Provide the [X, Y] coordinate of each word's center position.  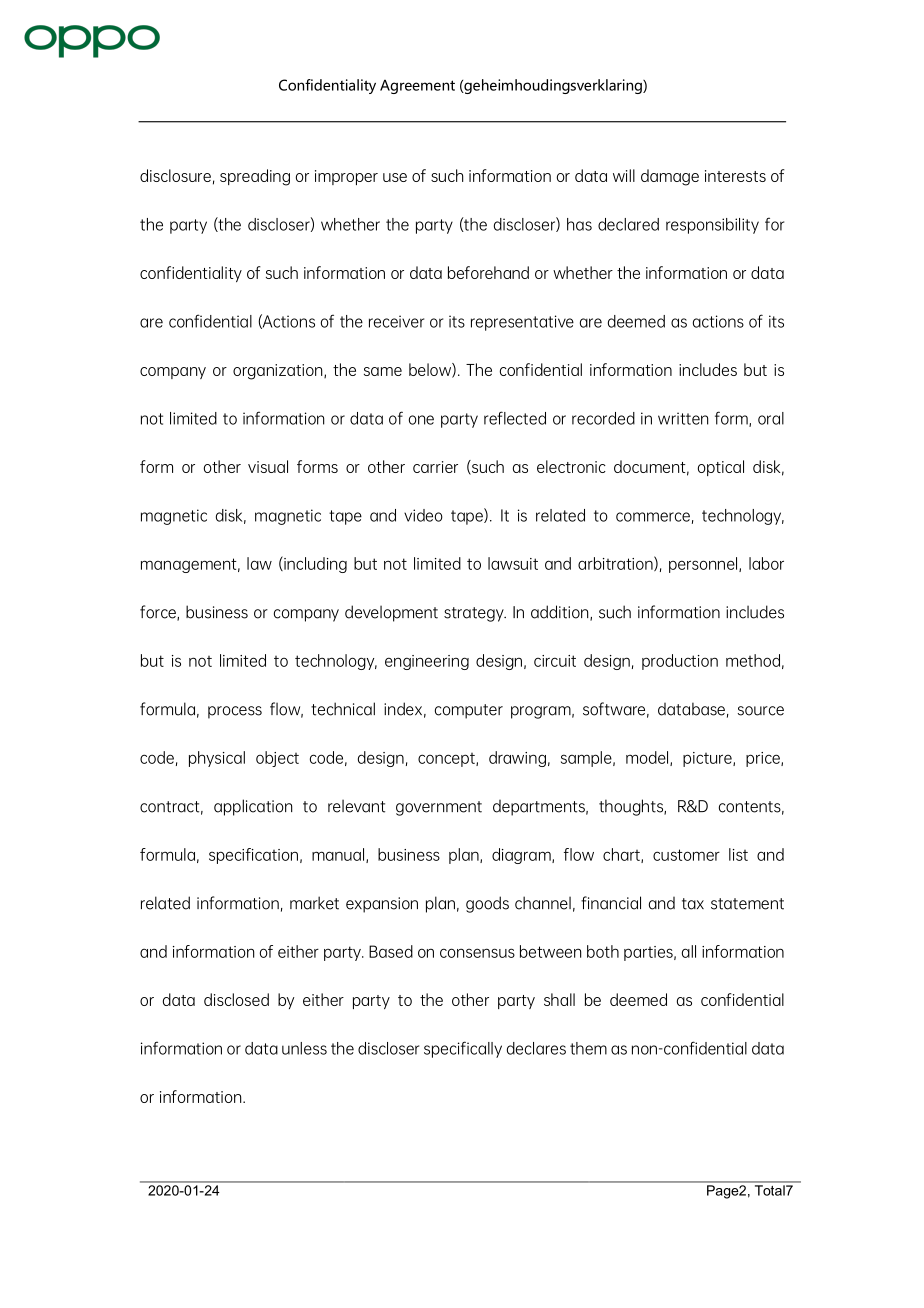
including [314, 564]
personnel [704, 565]
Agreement [417, 87]
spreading [255, 177]
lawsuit [513, 563]
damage [670, 177]
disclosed [236, 999]
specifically [463, 1049]
